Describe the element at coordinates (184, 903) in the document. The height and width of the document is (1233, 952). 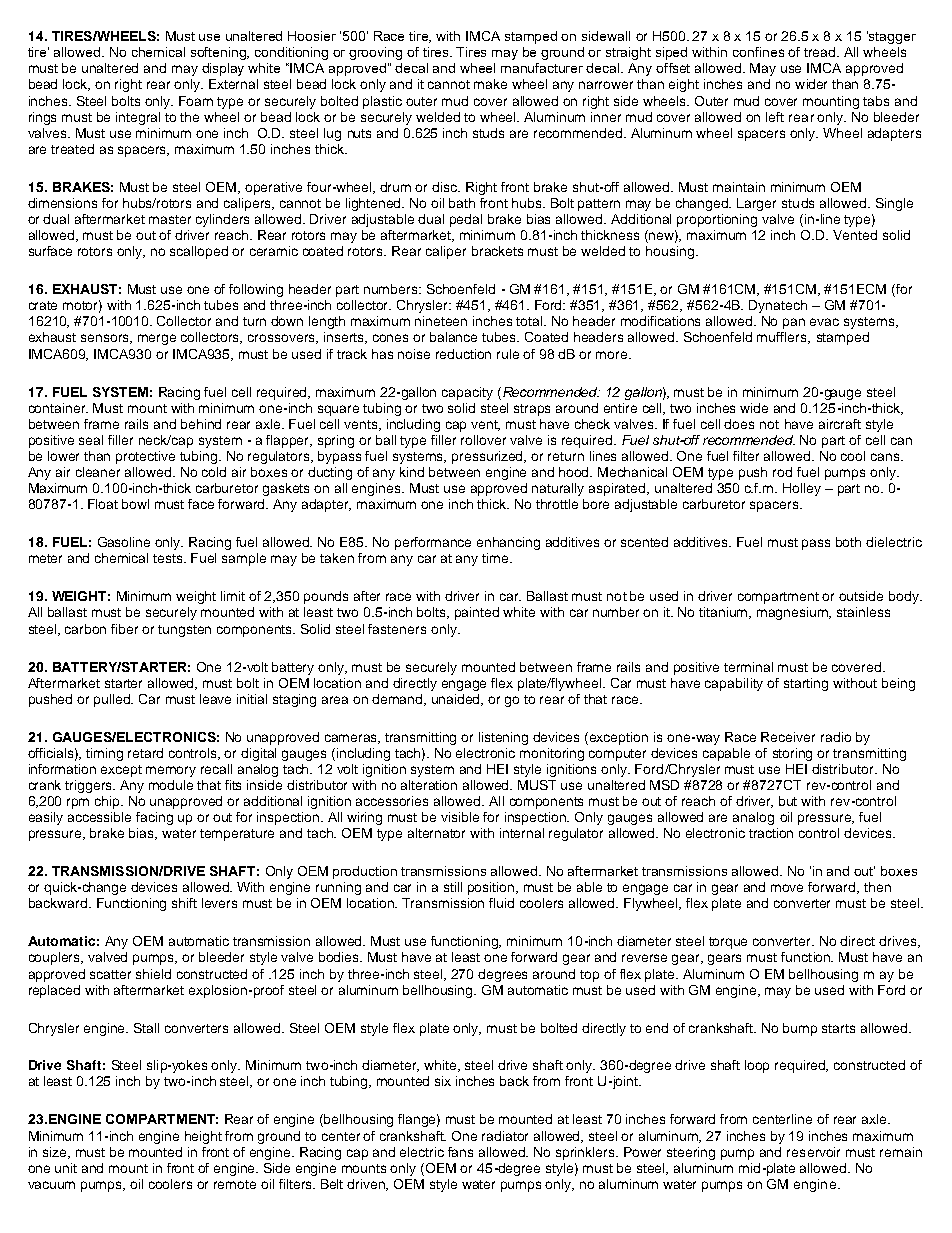
I see `shift` at that location.
